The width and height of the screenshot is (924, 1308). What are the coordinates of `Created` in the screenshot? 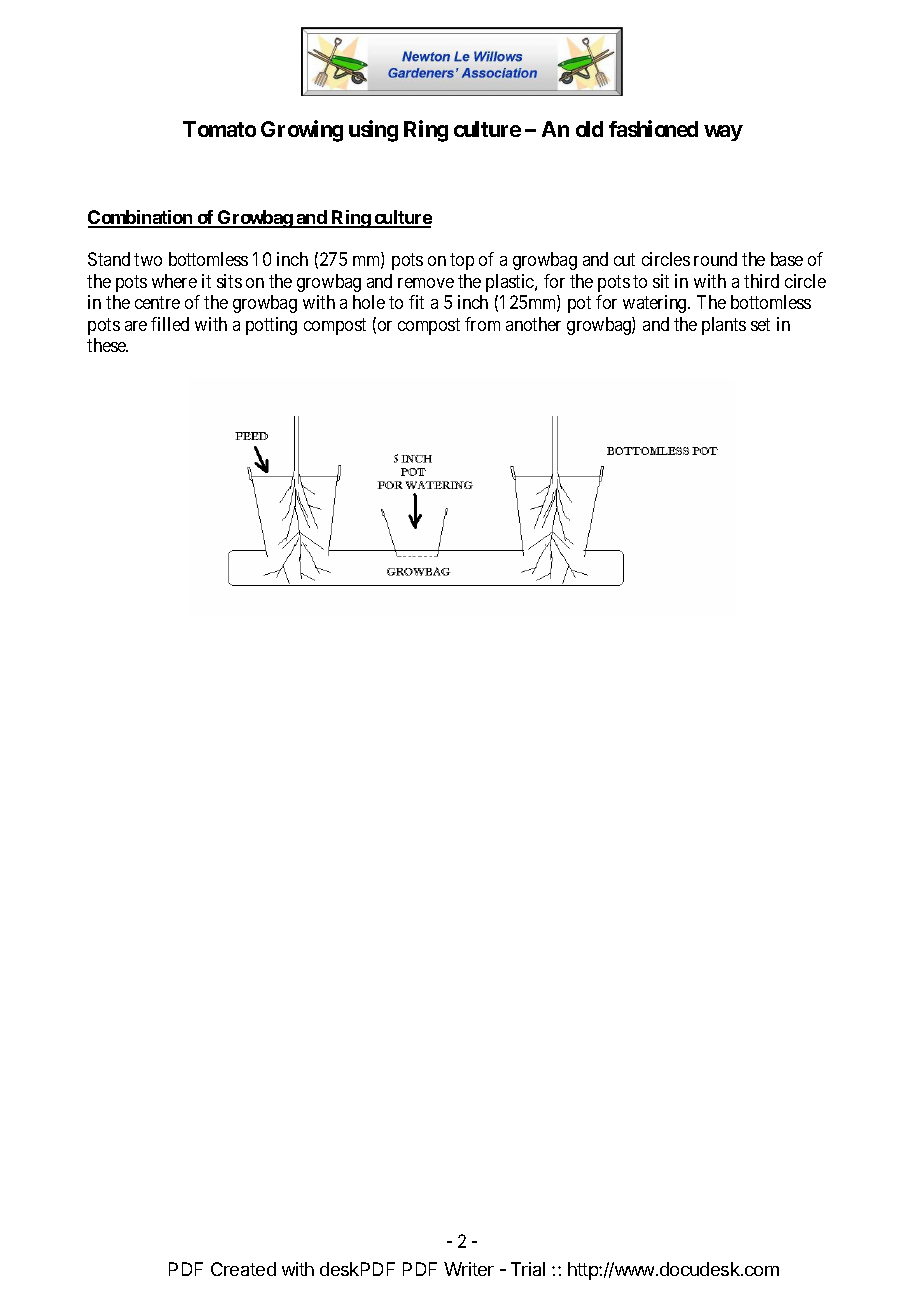 It's located at (243, 1269).
